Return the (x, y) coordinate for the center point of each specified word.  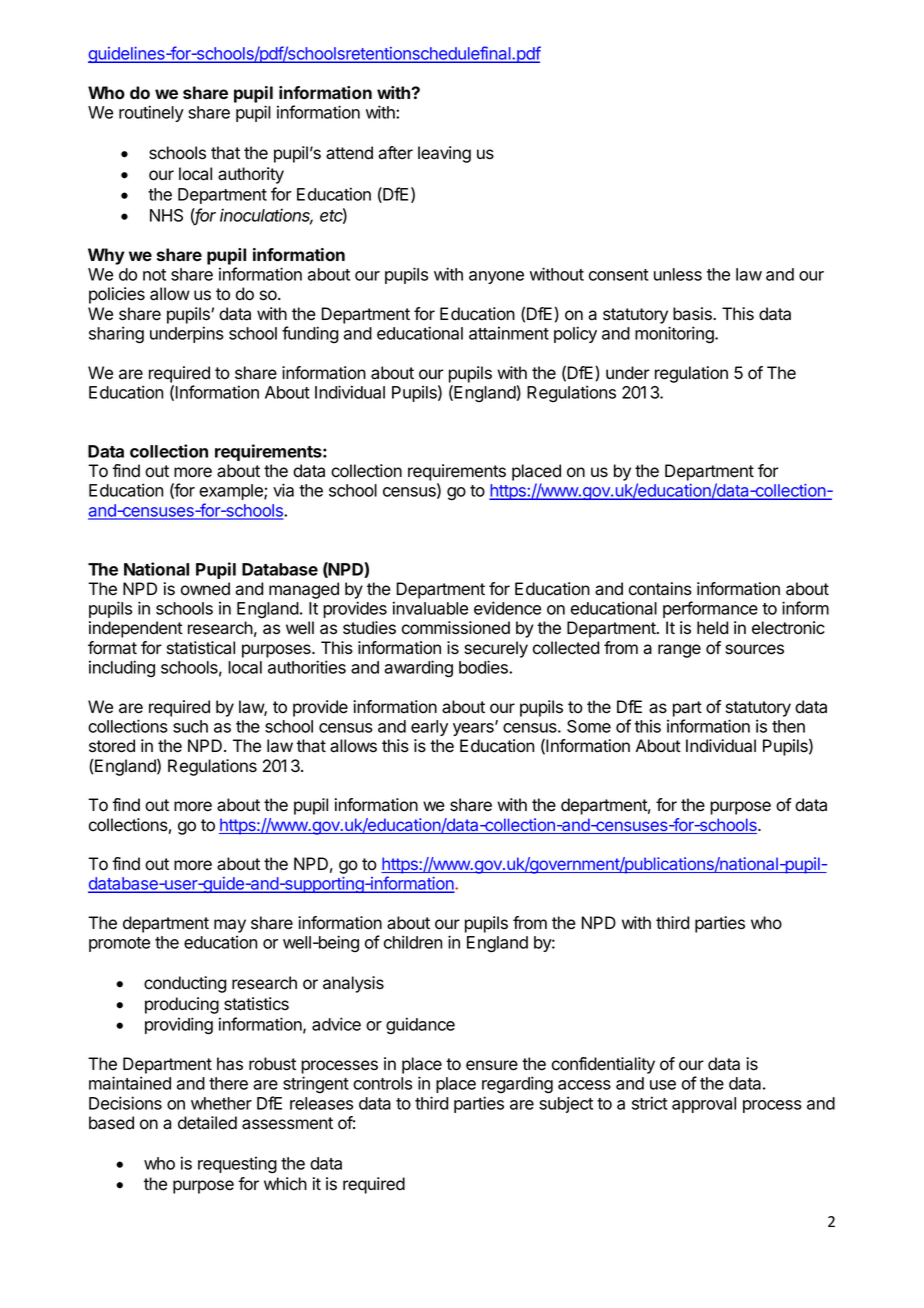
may (230, 926)
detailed (207, 1123)
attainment (509, 333)
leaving (444, 154)
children (413, 942)
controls (382, 1083)
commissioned (456, 628)
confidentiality (603, 1065)
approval (704, 1105)
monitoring (675, 335)
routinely (151, 113)
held (712, 628)
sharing (116, 335)
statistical (201, 648)
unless (678, 274)
